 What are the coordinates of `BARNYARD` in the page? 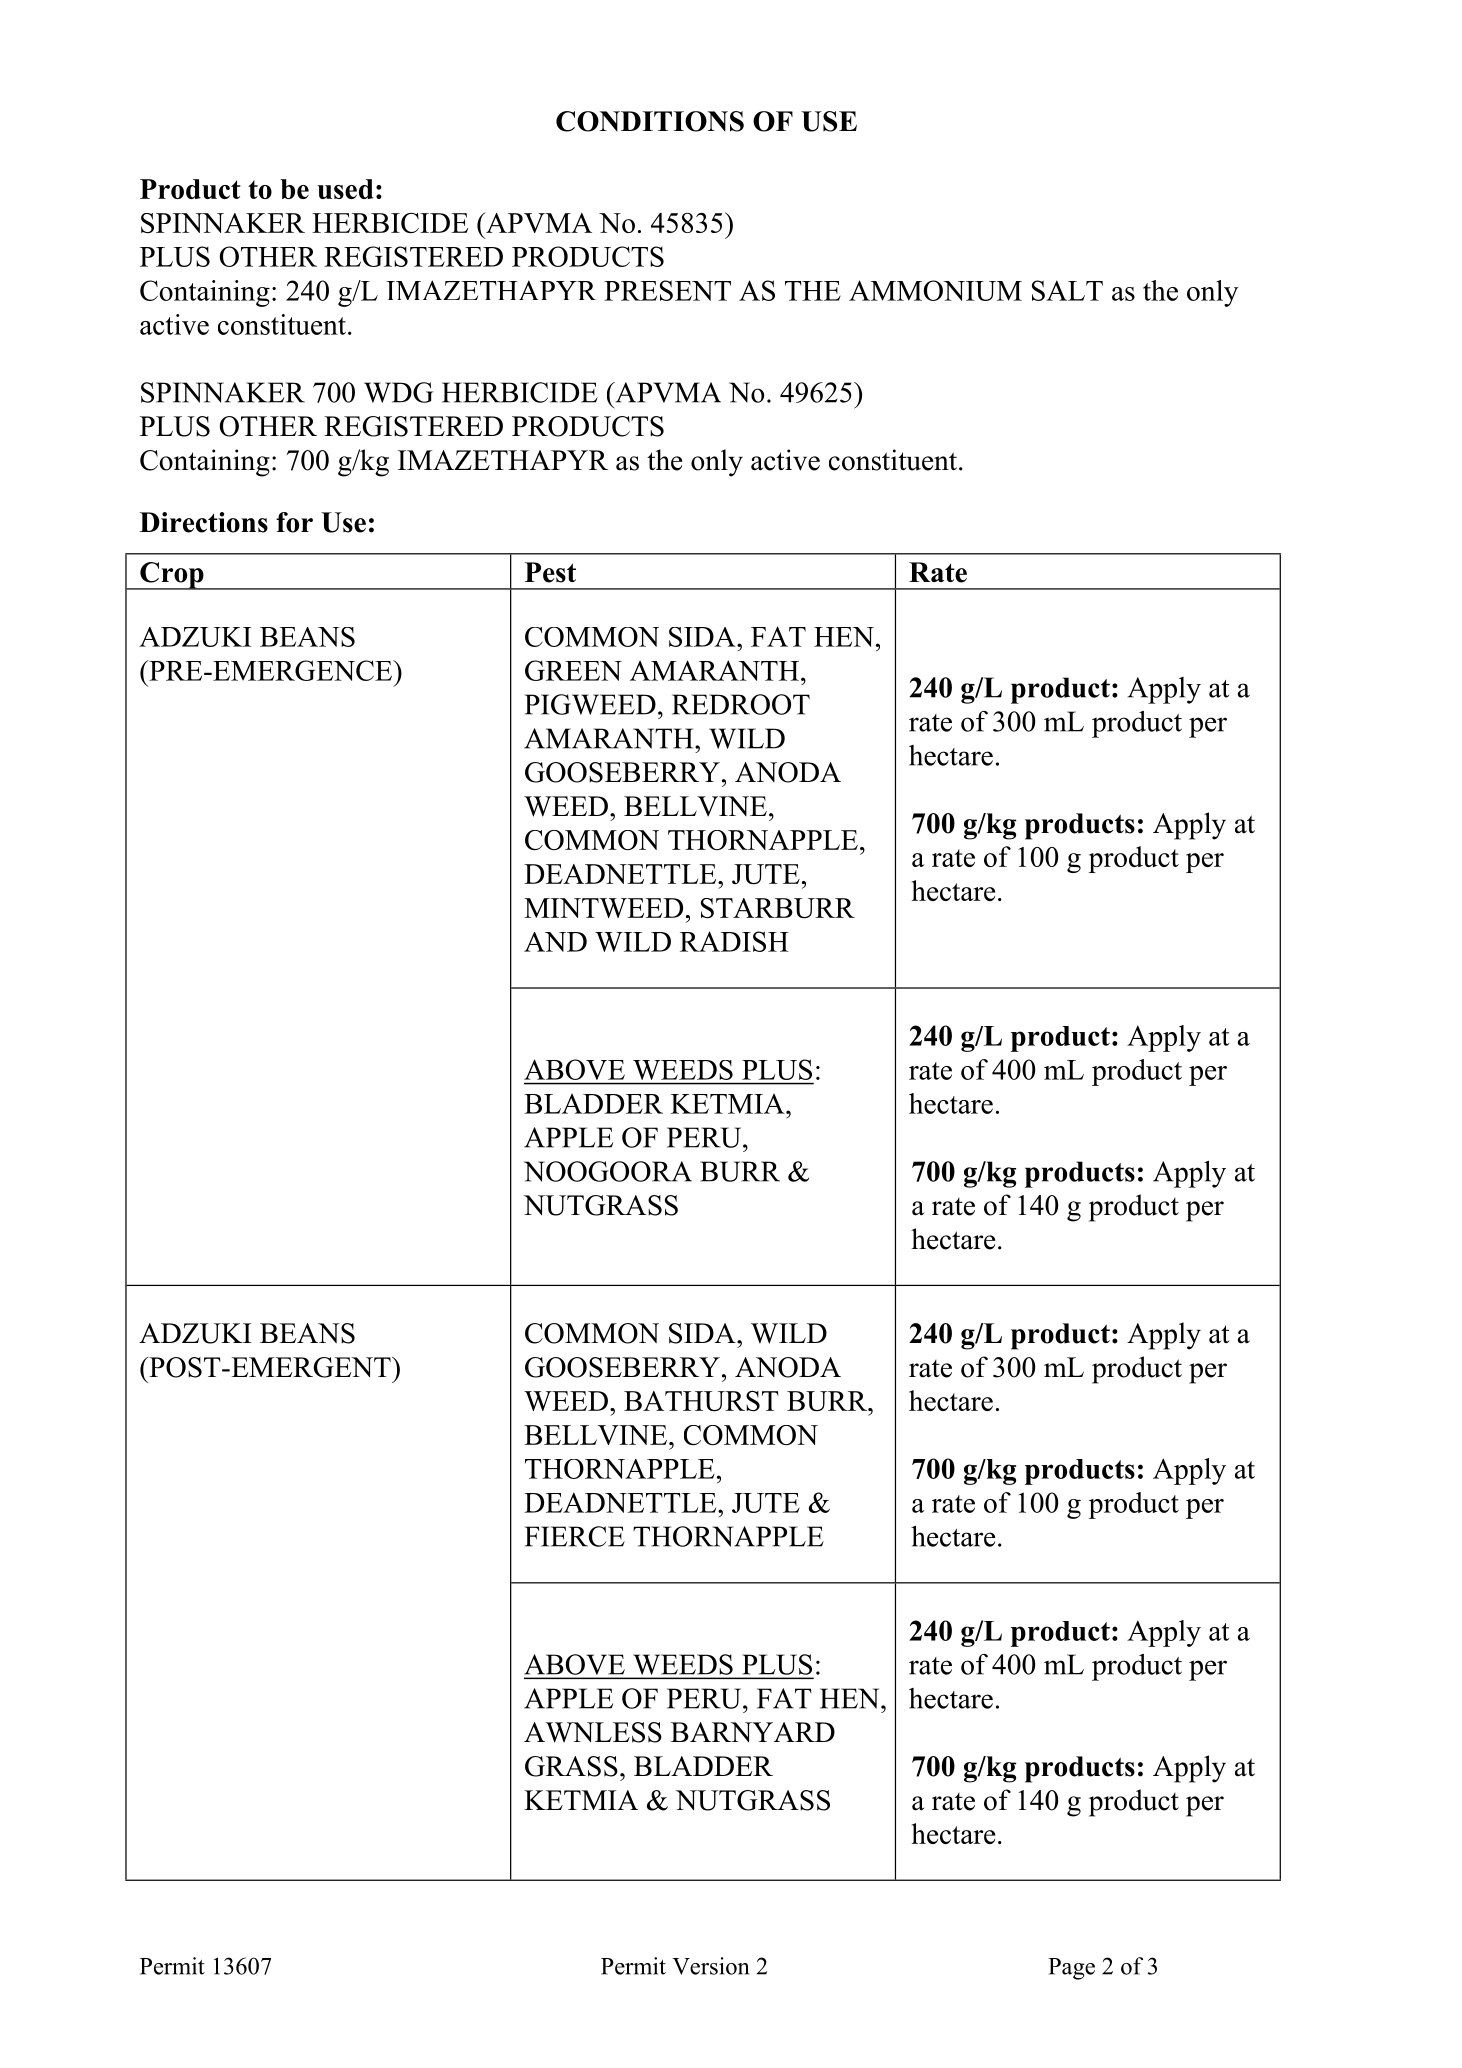 It's located at (753, 1732).
